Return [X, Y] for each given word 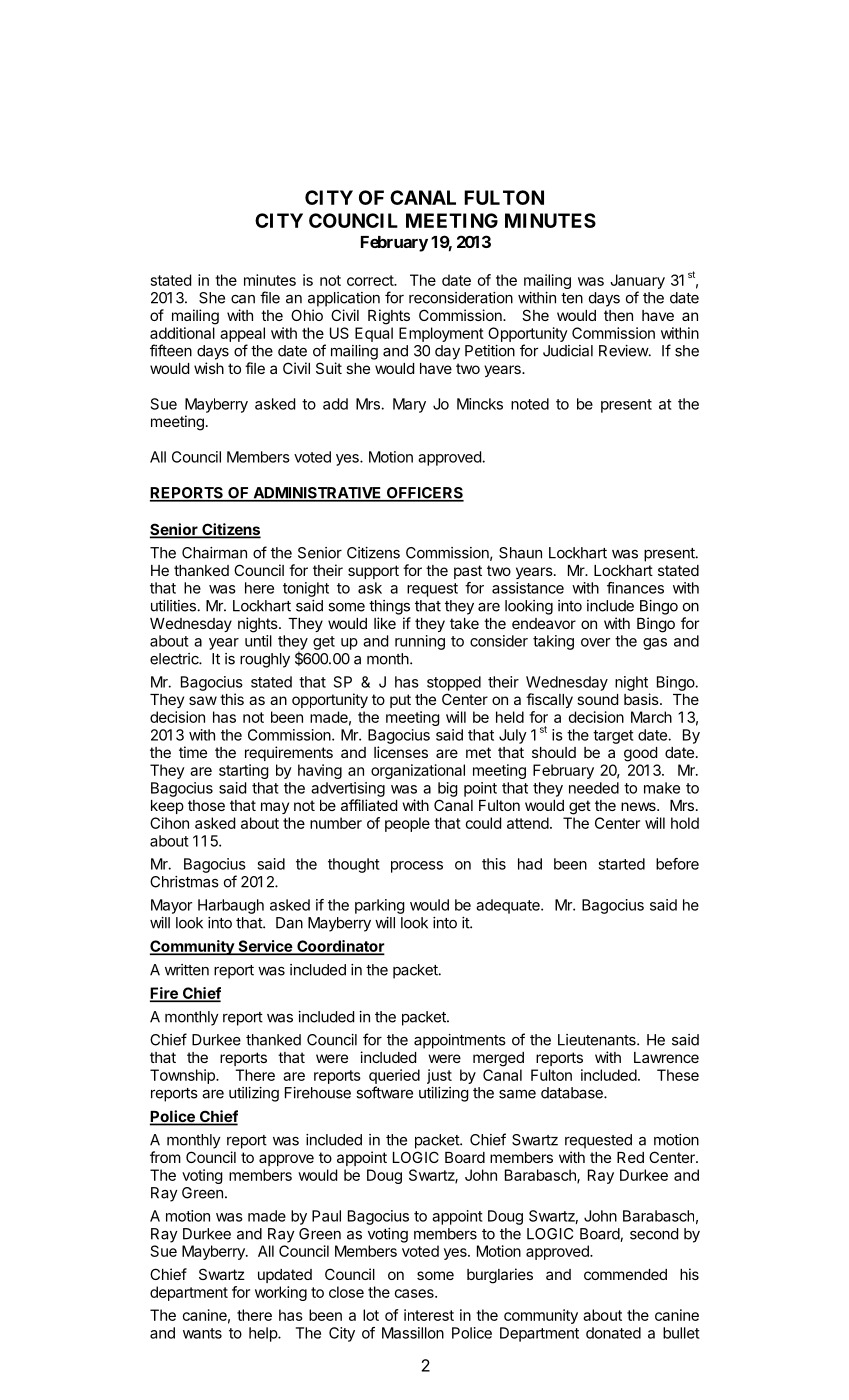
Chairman [214, 553]
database [573, 1093]
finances [635, 588]
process [417, 867]
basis [642, 699]
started [621, 864]
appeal [242, 334]
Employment [441, 334]
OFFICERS [424, 494]
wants [202, 1333]
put [400, 701]
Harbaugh [231, 906]
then [618, 315]
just [439, 1076]
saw [203, 700]
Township [183, 1076]
